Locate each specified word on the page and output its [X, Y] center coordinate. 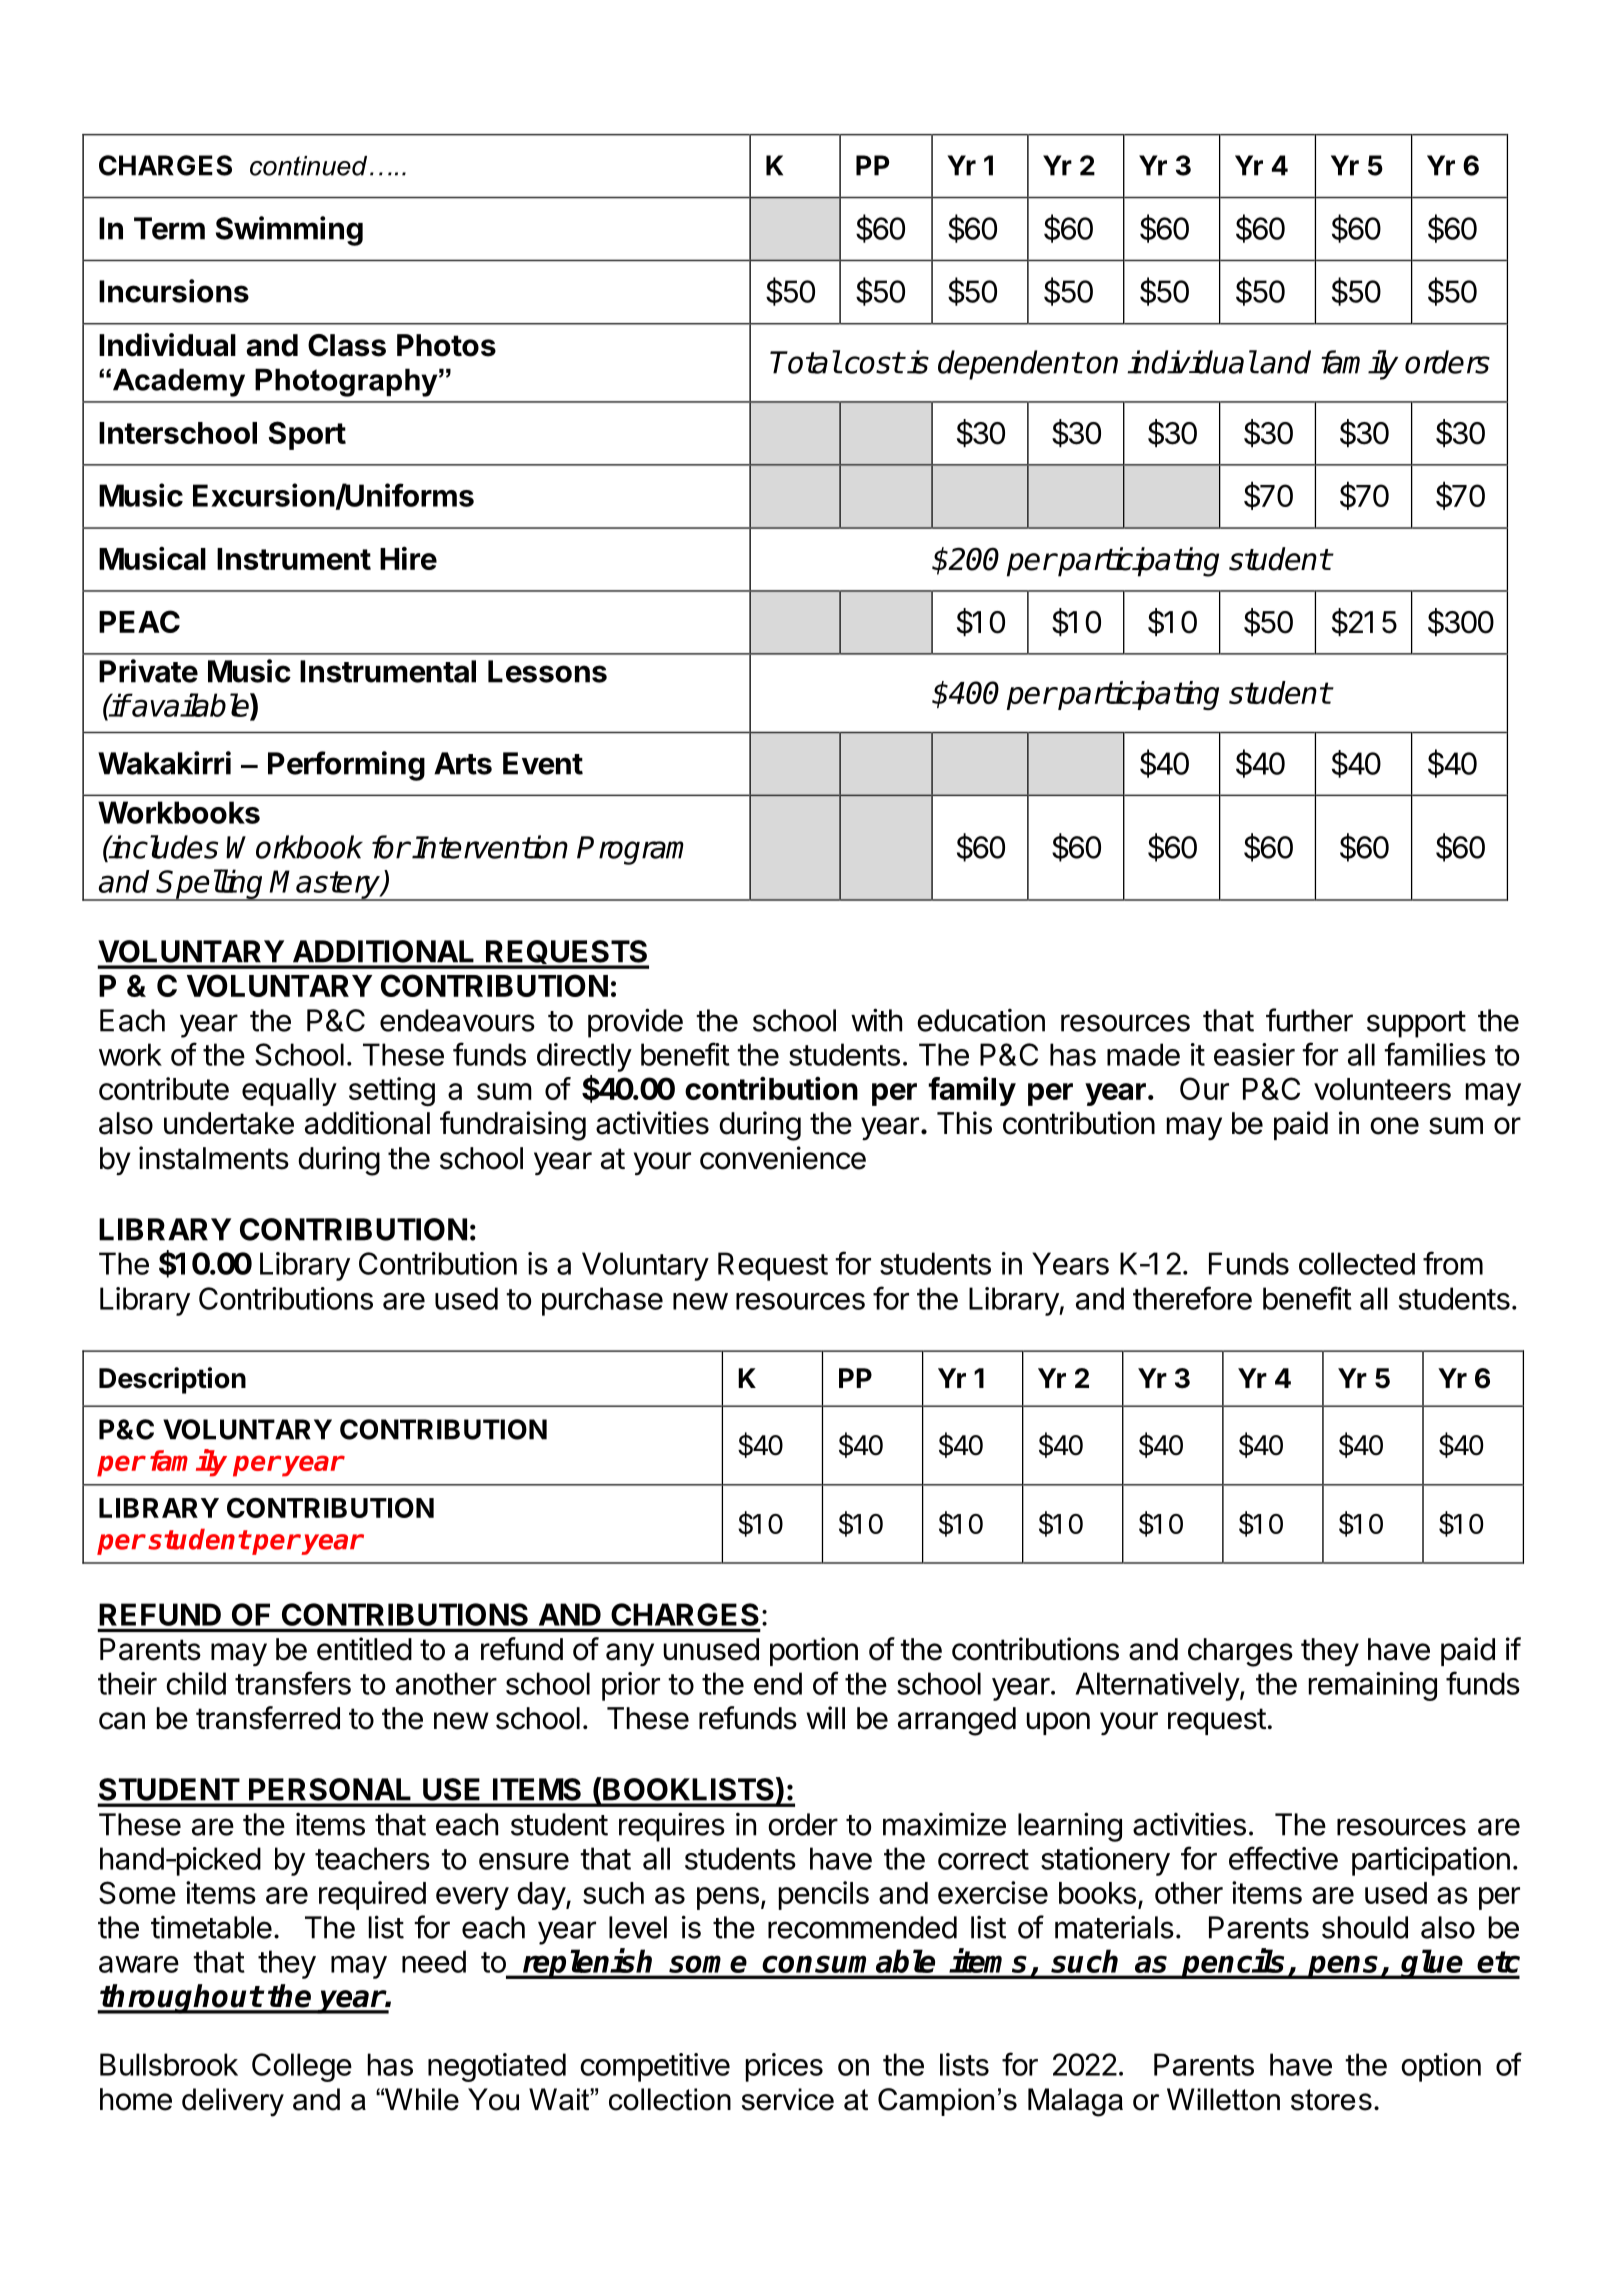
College [302, 2067]
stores [1331, 2100]
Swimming [289, 231]
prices [784, 2067]
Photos [446, 345]
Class [347, 345]
